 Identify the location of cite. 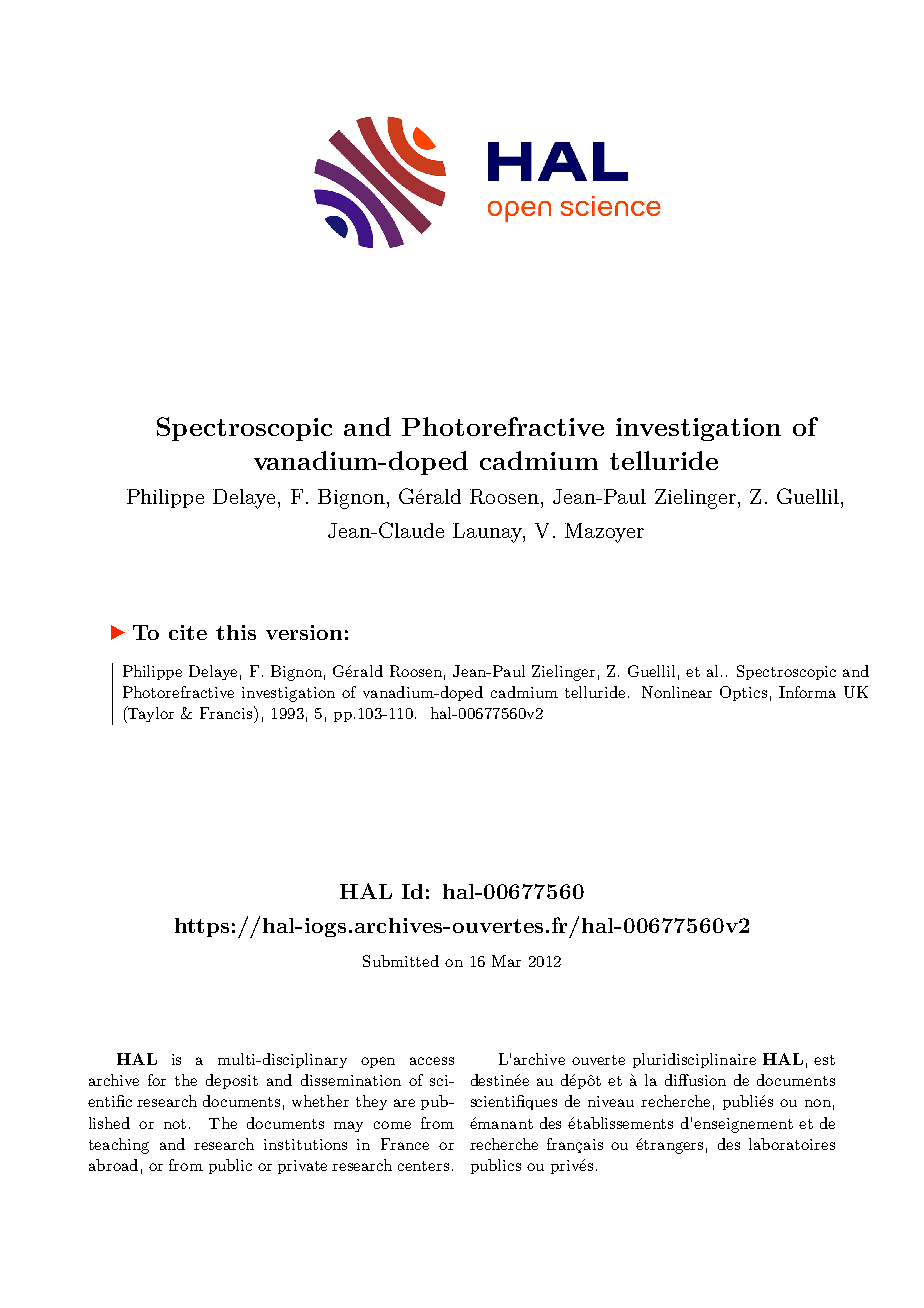
(188, 632).
